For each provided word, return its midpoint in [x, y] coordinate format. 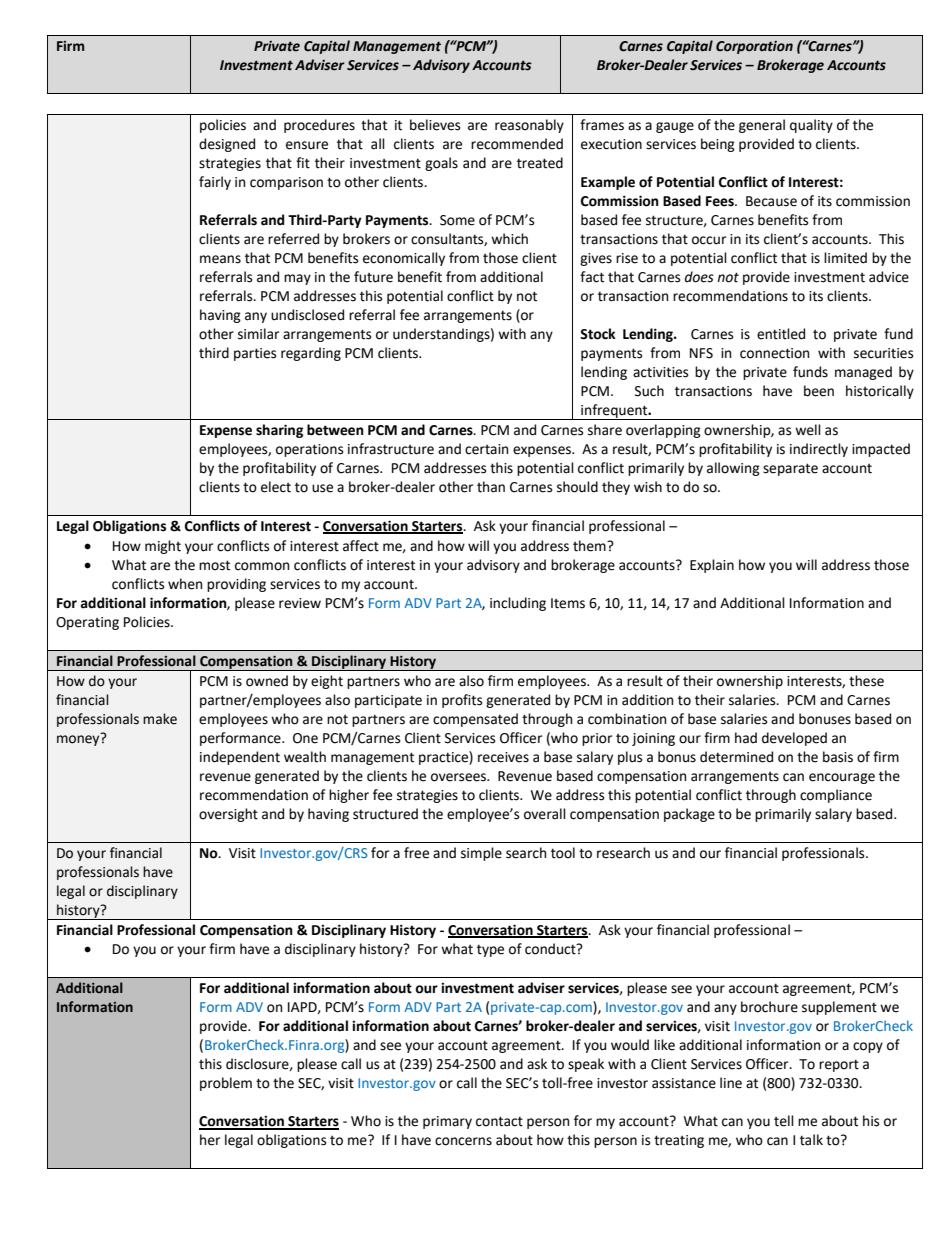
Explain [712, 566]
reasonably [529, 126]
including [518, 604]
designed [227, 145]
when [185, 584]
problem [226, 1084]
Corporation [754, 47]
